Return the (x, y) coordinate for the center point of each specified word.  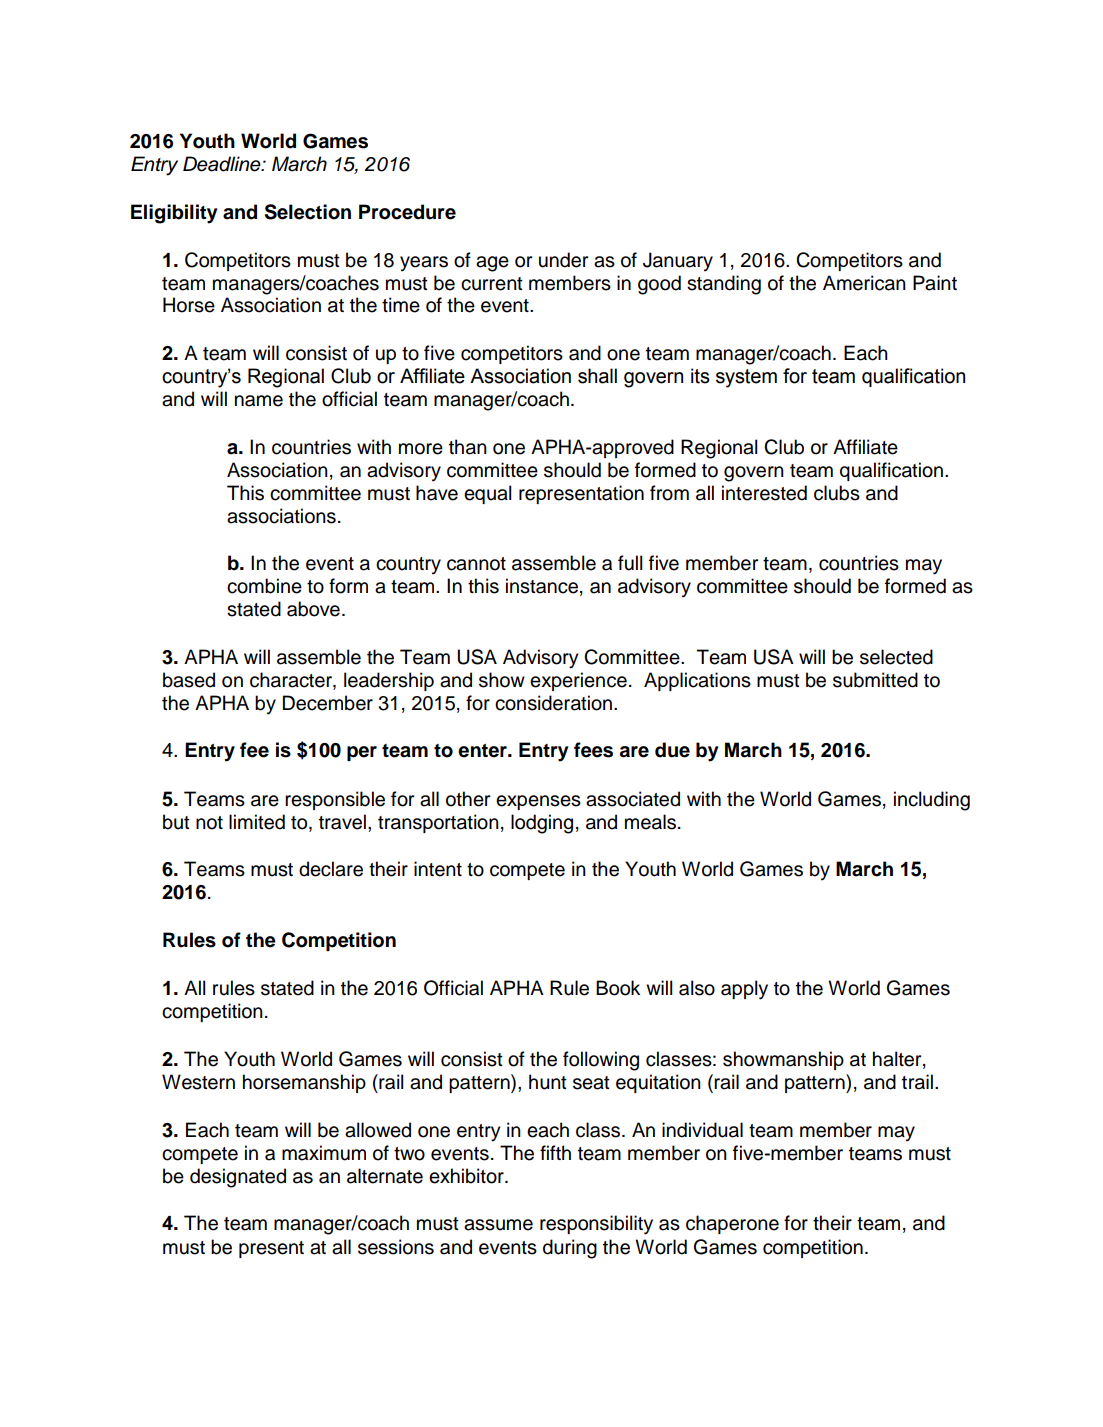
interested (764, 493)
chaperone (732, 1224)
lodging (542, 824)
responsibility (596, 1225)
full (630, 563)
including (932, 801)
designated (238, 1178)
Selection (308, 212)
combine (264, 586)
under (563, 260)
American (864, 283)
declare (331, 869)
